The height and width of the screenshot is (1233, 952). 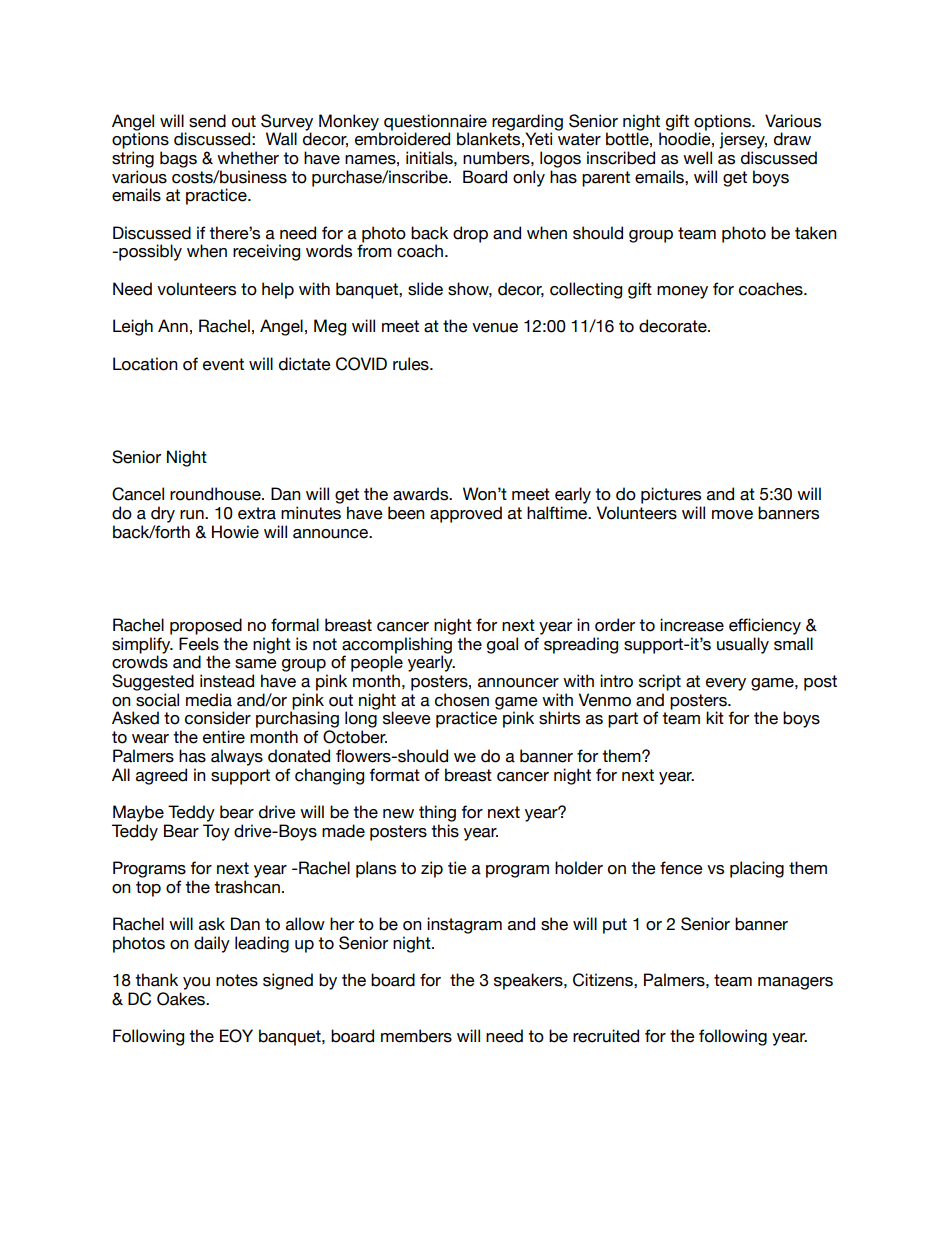 What do you see at coordinates (435, 122) in the screenshot?
I see `questionnaire` at bounding box center [435, 122].
